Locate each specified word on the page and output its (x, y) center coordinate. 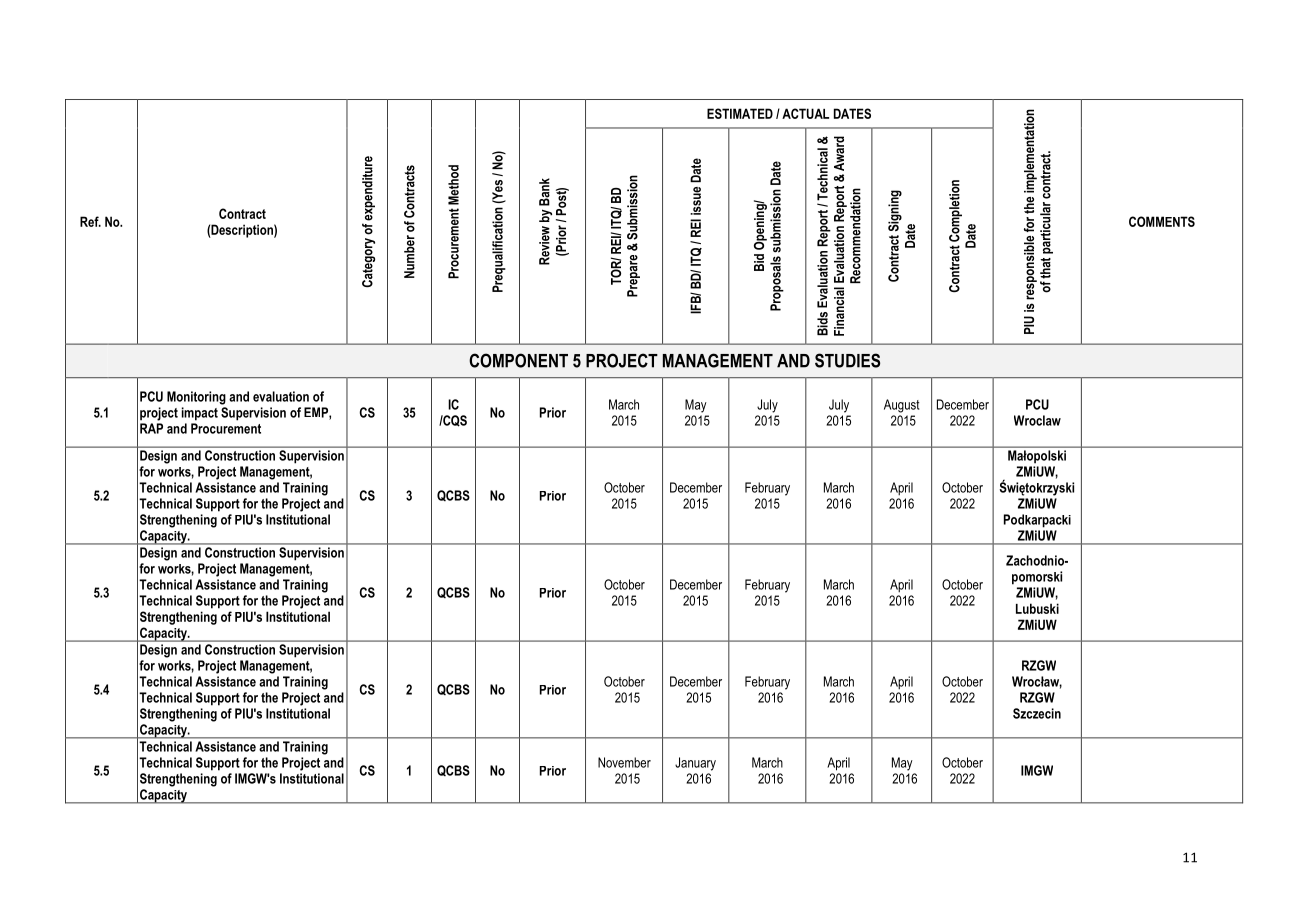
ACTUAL (805, 113)
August (901, 406)
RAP (151, 428)
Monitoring (196, 398)
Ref (90, 221)
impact (200, 414)
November (624, 762)
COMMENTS (1162, 221)
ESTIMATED (740, 113)
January (695, 764)
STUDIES (847, 360)
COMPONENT (518, 360)
